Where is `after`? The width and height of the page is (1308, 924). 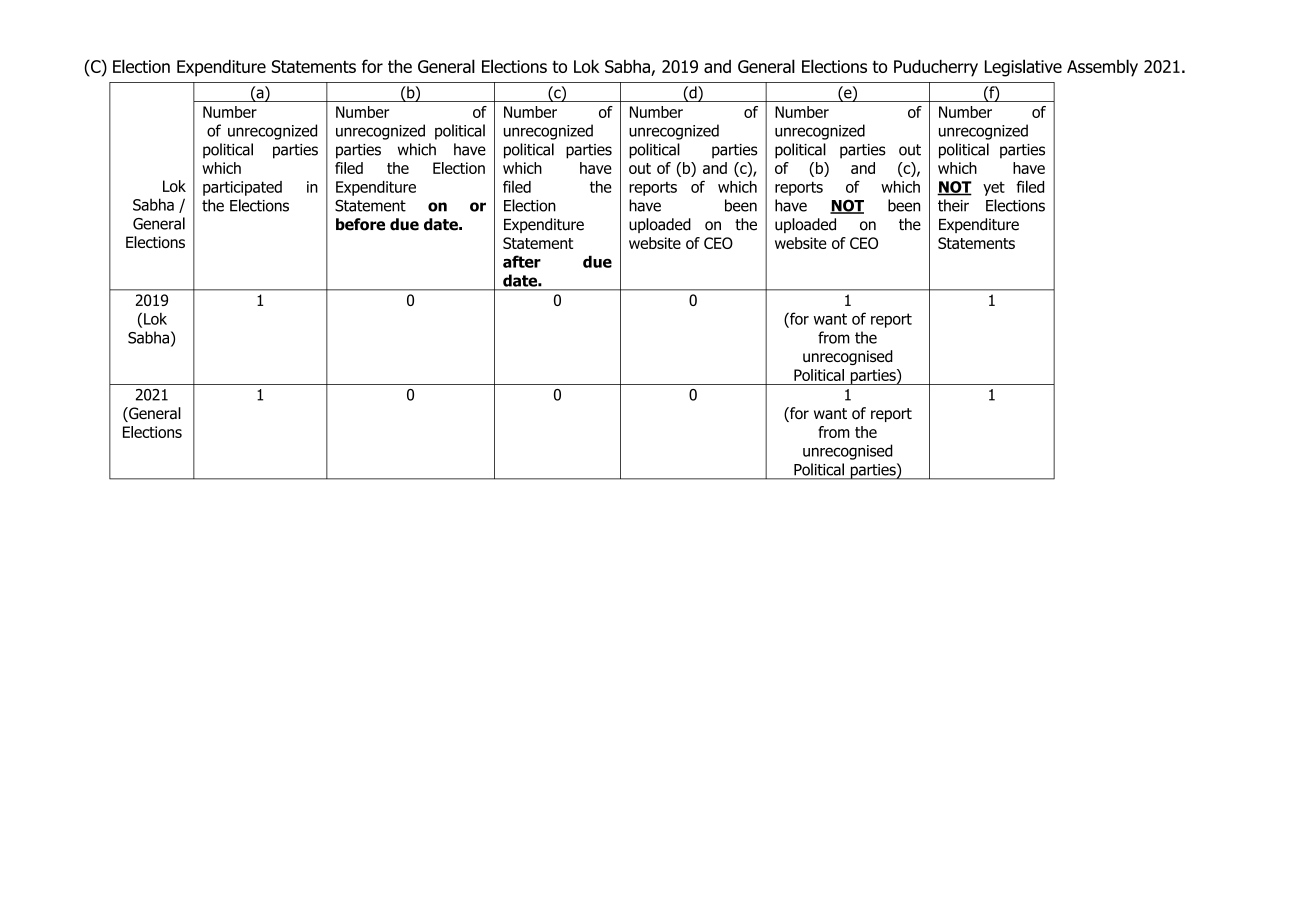
after is located at coordinates (522, 261).
